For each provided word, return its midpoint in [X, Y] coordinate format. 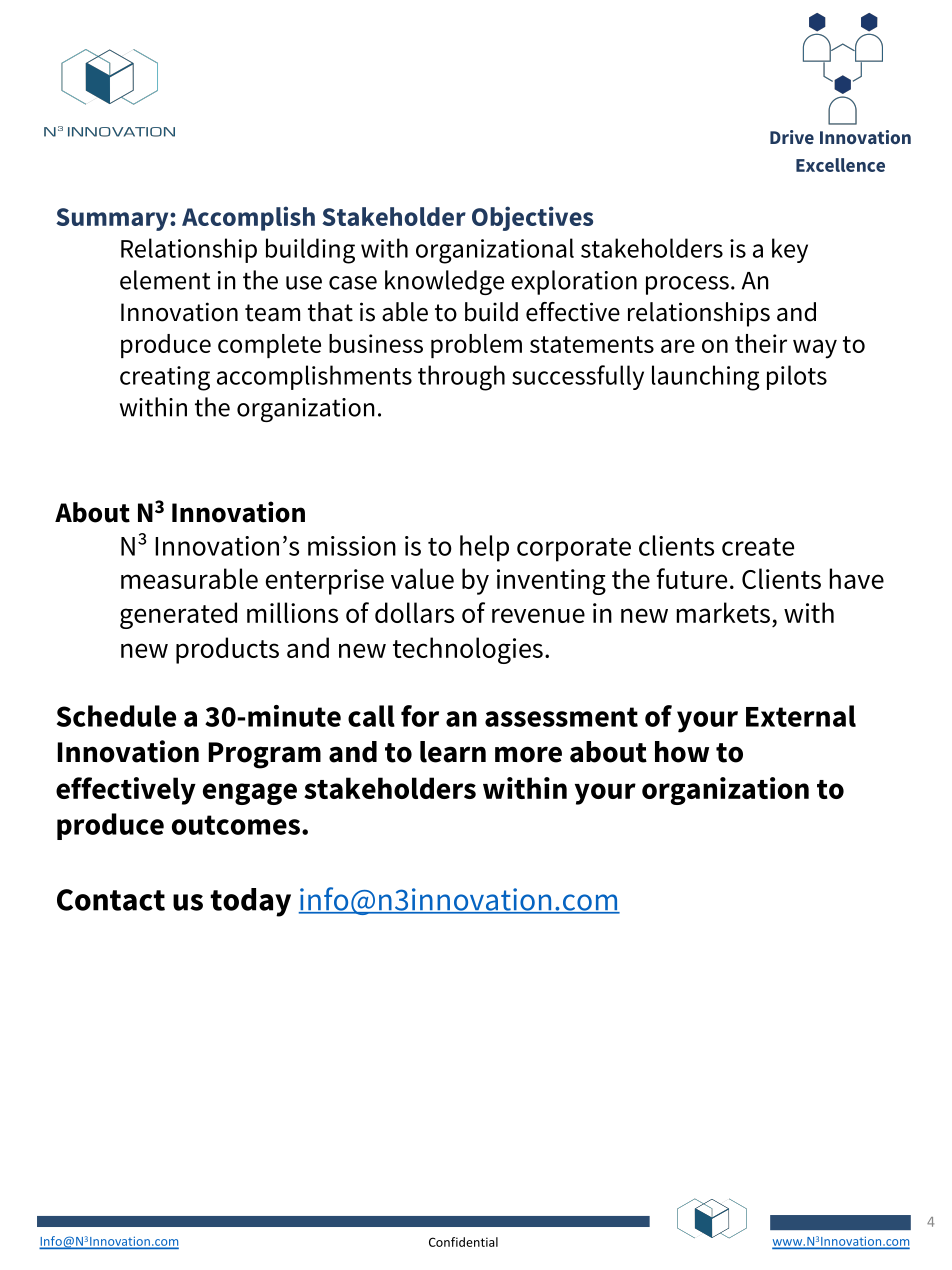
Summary [113, 219]
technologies [468, 650]
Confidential [463, 1242]
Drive [792, 137]
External [801, 716]
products [227, 650]
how [682, 752]
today [250, 902]
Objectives [532, 218]
